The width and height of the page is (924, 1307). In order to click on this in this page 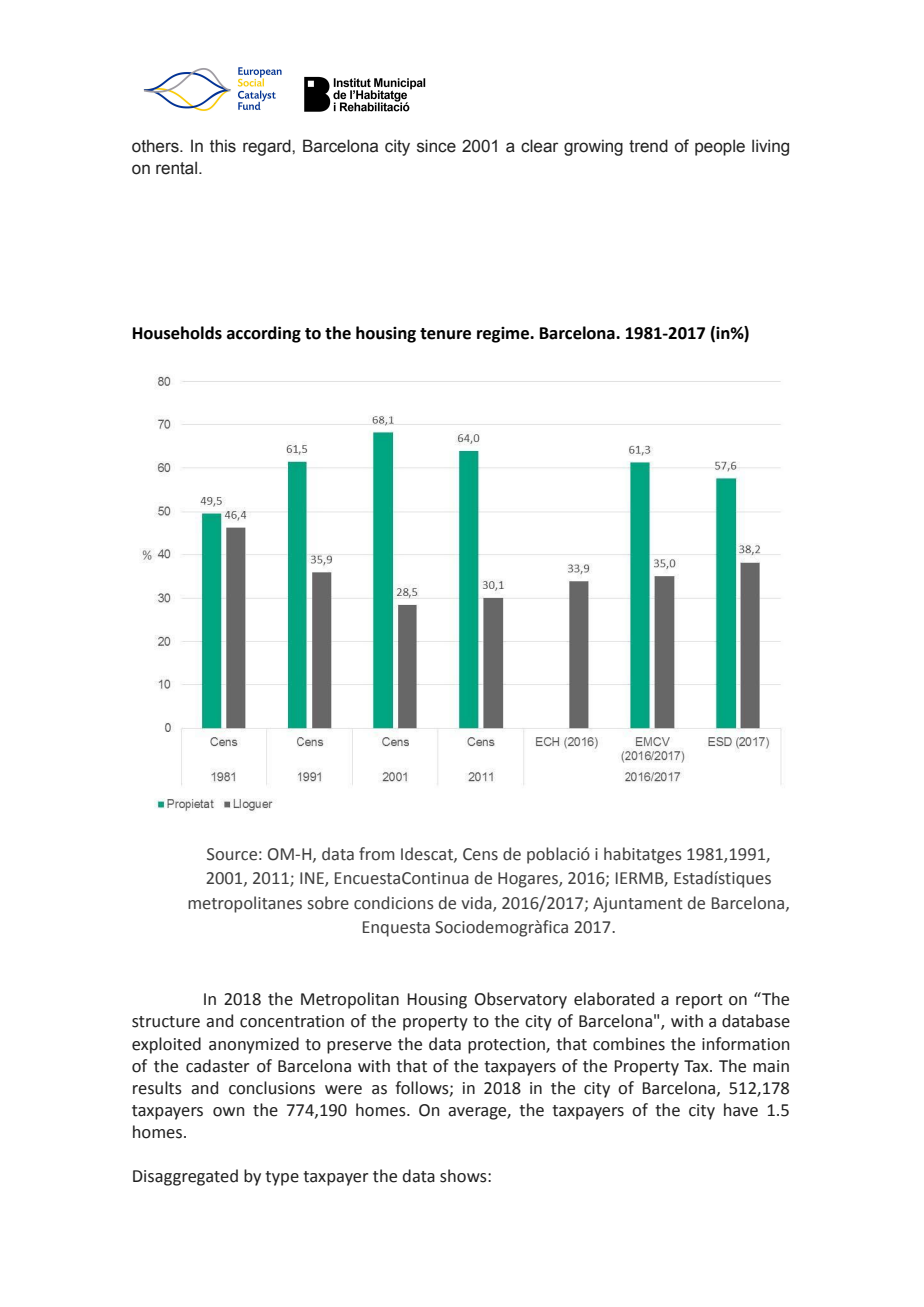, I will do `click(223, 146)`.
